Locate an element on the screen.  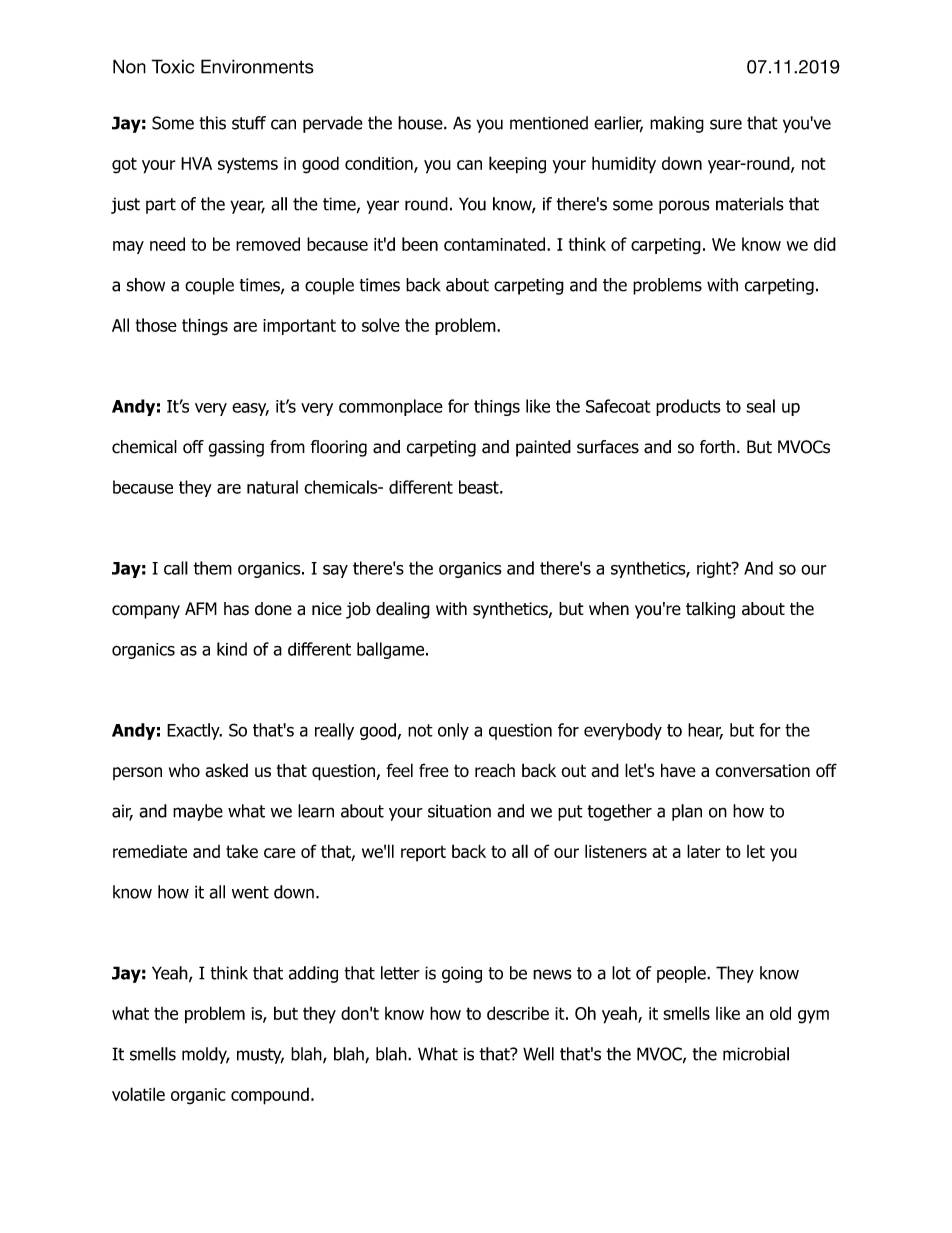
seal is located at coordinates (760, 406).
